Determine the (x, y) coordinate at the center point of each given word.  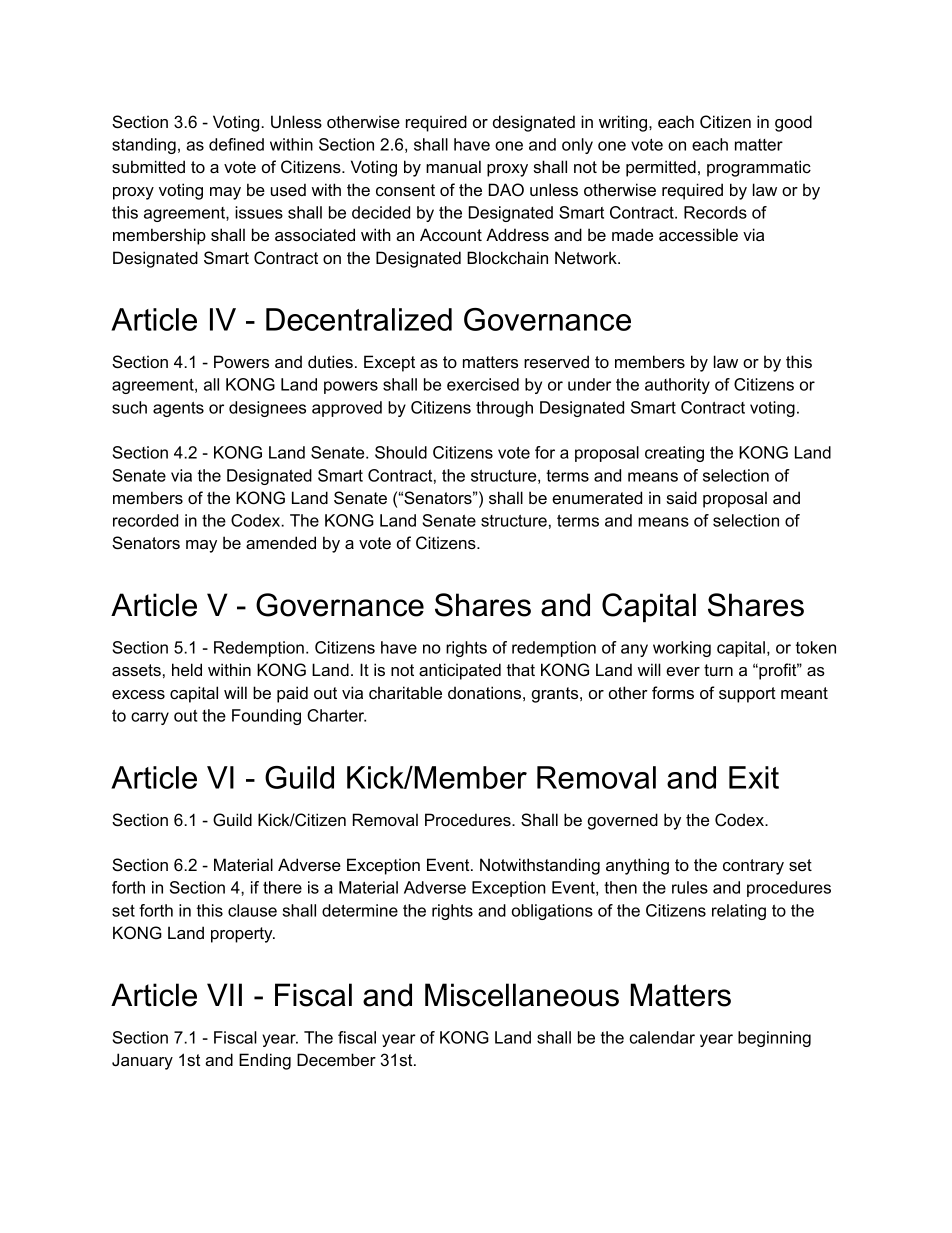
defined (236, 144)
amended (281, 542)
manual (453, 166)
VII (224, 994)
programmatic (759, 168)
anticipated (460, 671)
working (682, 649)
